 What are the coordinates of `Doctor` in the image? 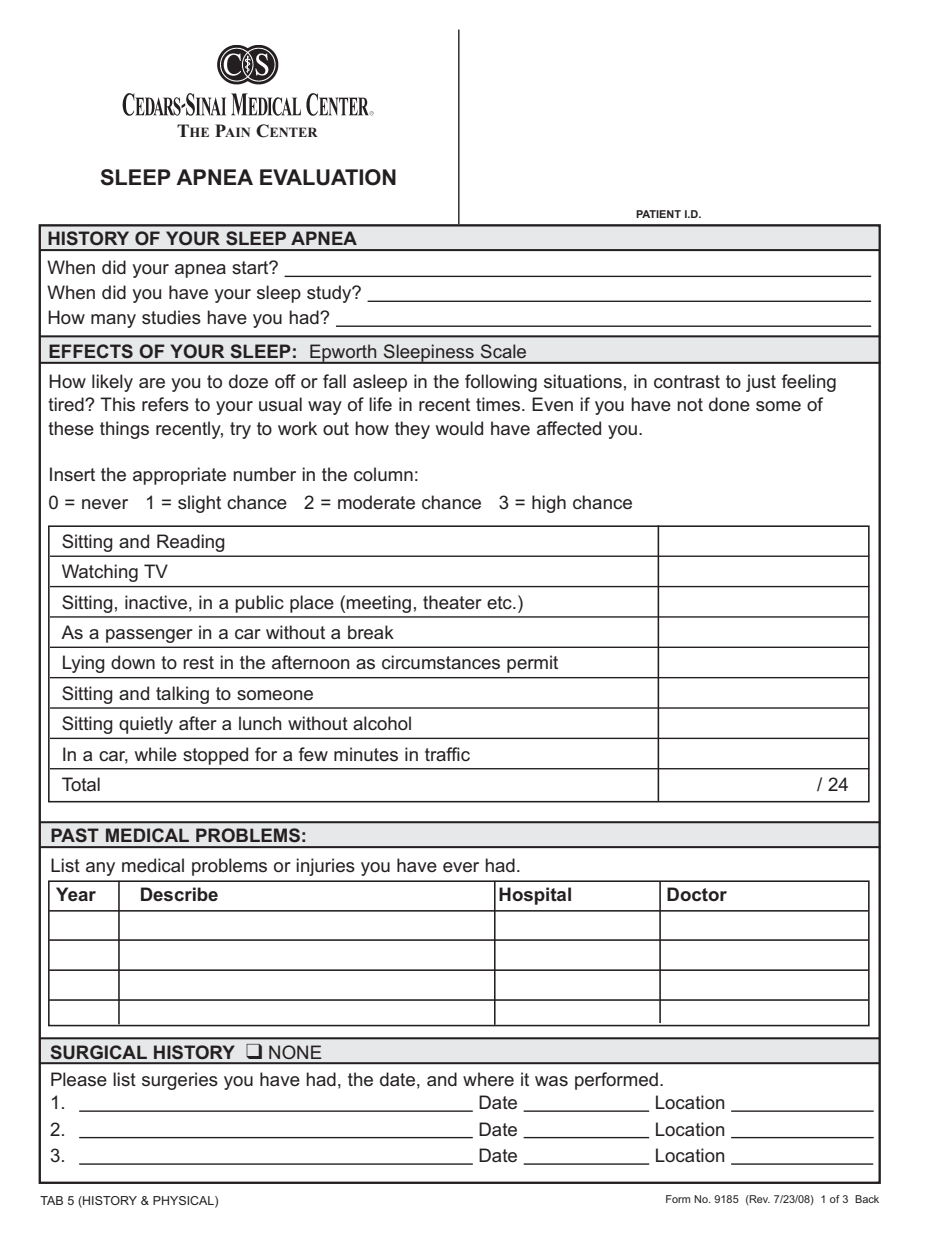 It's located at (697, 894).
